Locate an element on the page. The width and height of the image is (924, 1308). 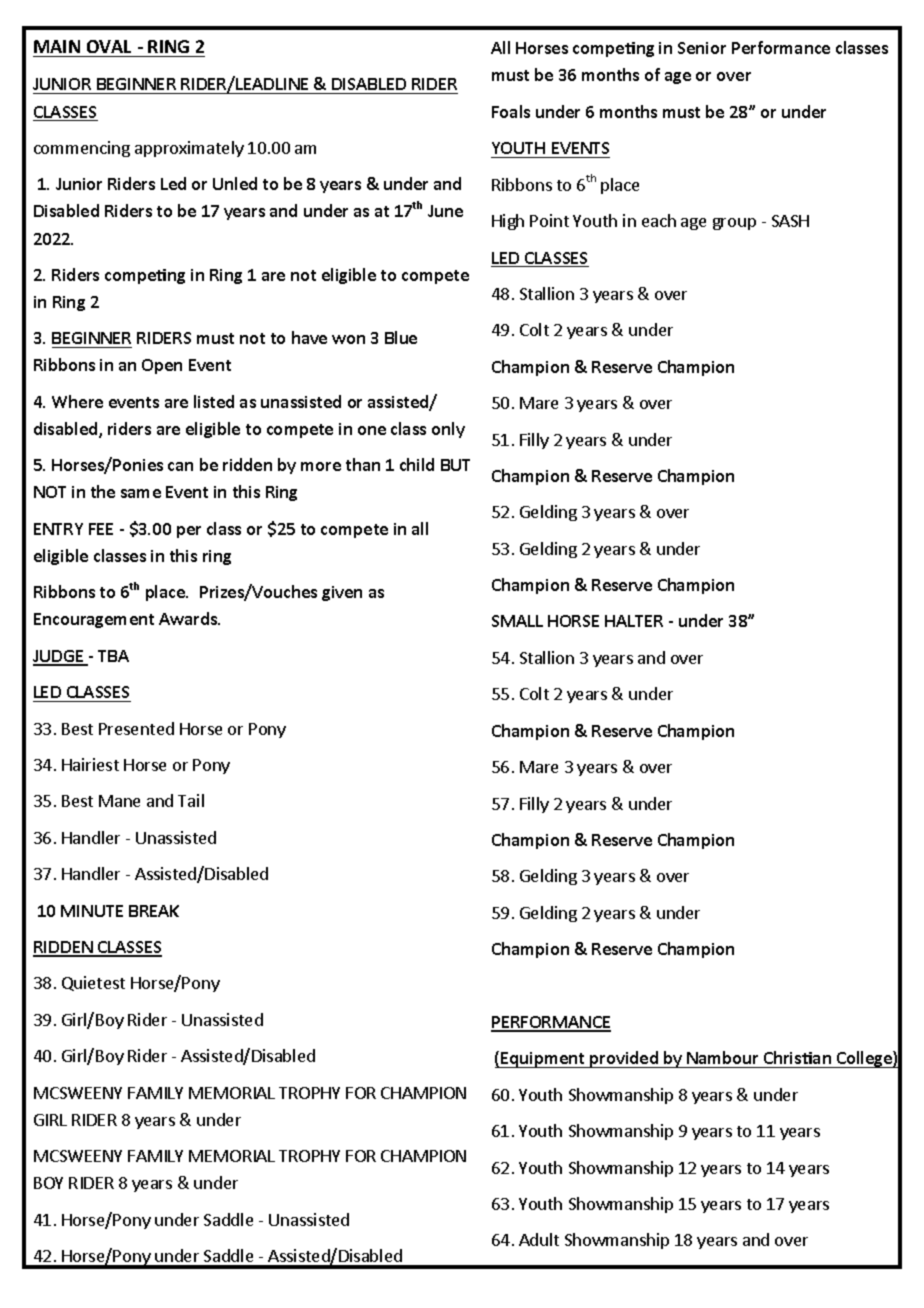
Quietest is located at coordinates (93, 983).
